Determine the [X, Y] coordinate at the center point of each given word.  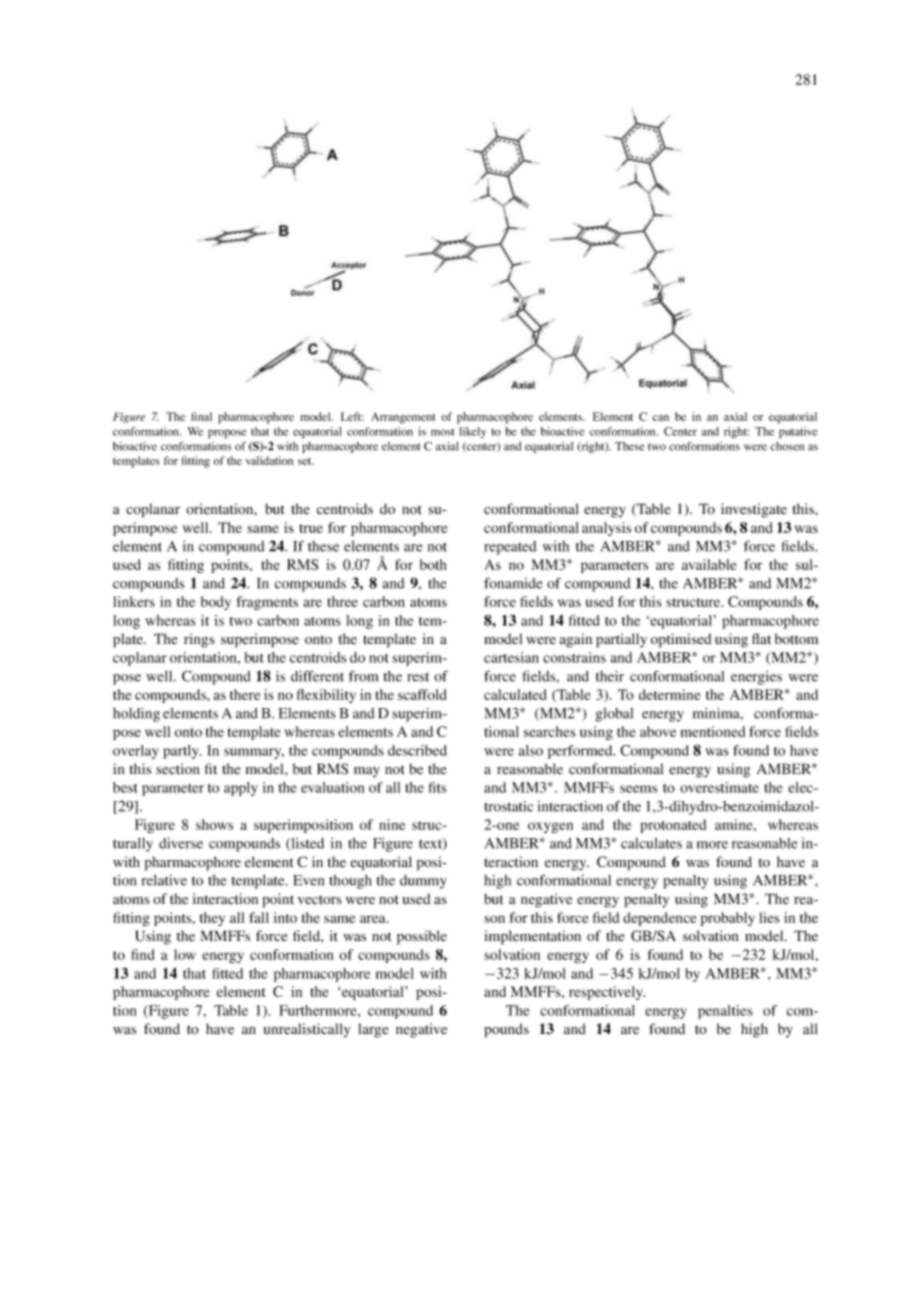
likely [472, 432]
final [201, 416]
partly [182, 752]
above [658, 731]
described [417, 750]
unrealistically [307, 1030]
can [660, 418]
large [373, 1030]
